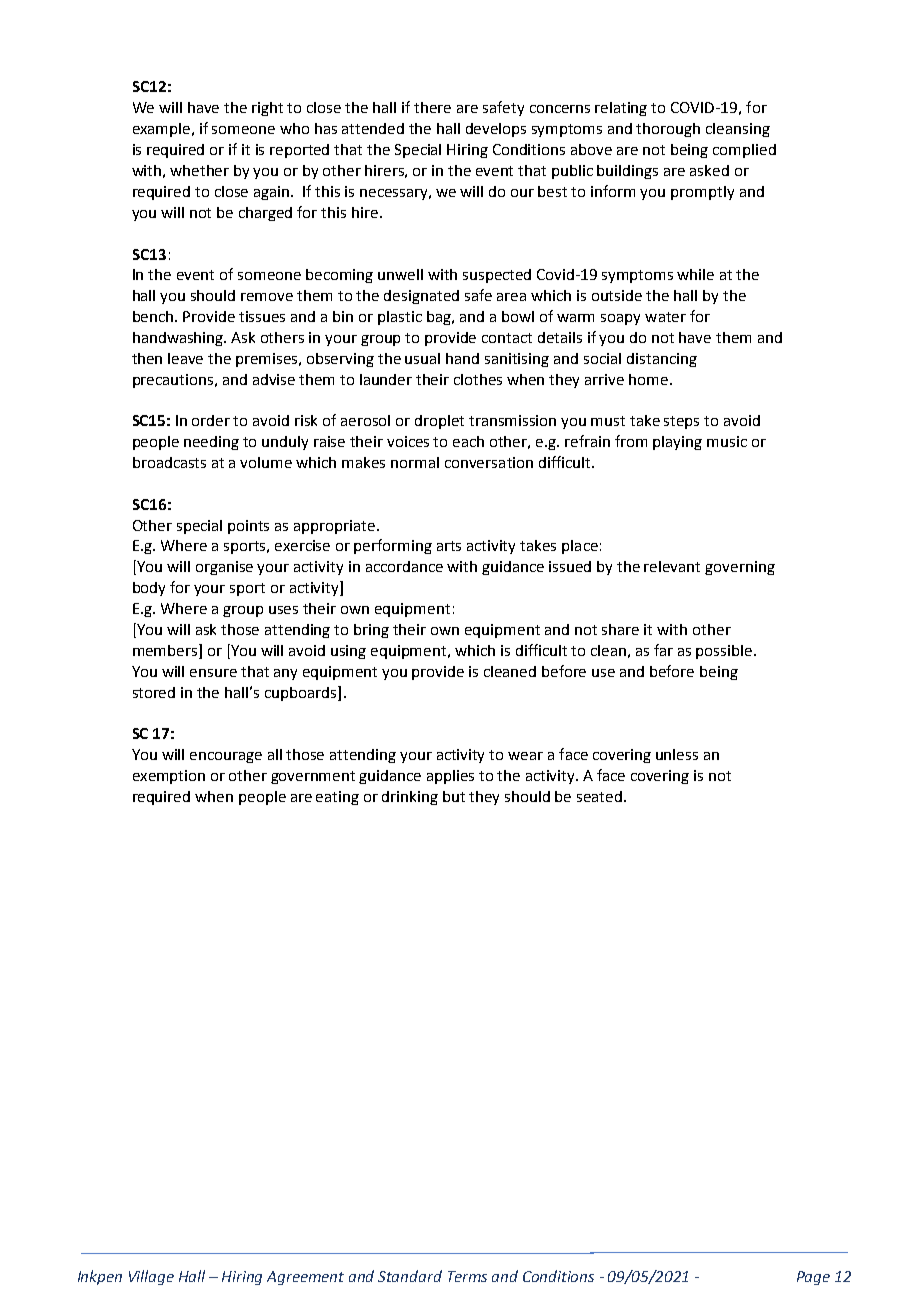 The image size is (924, 1308). Describe the element at coordinates (601, 796) in the screenshot. I see `seated` at that location.
